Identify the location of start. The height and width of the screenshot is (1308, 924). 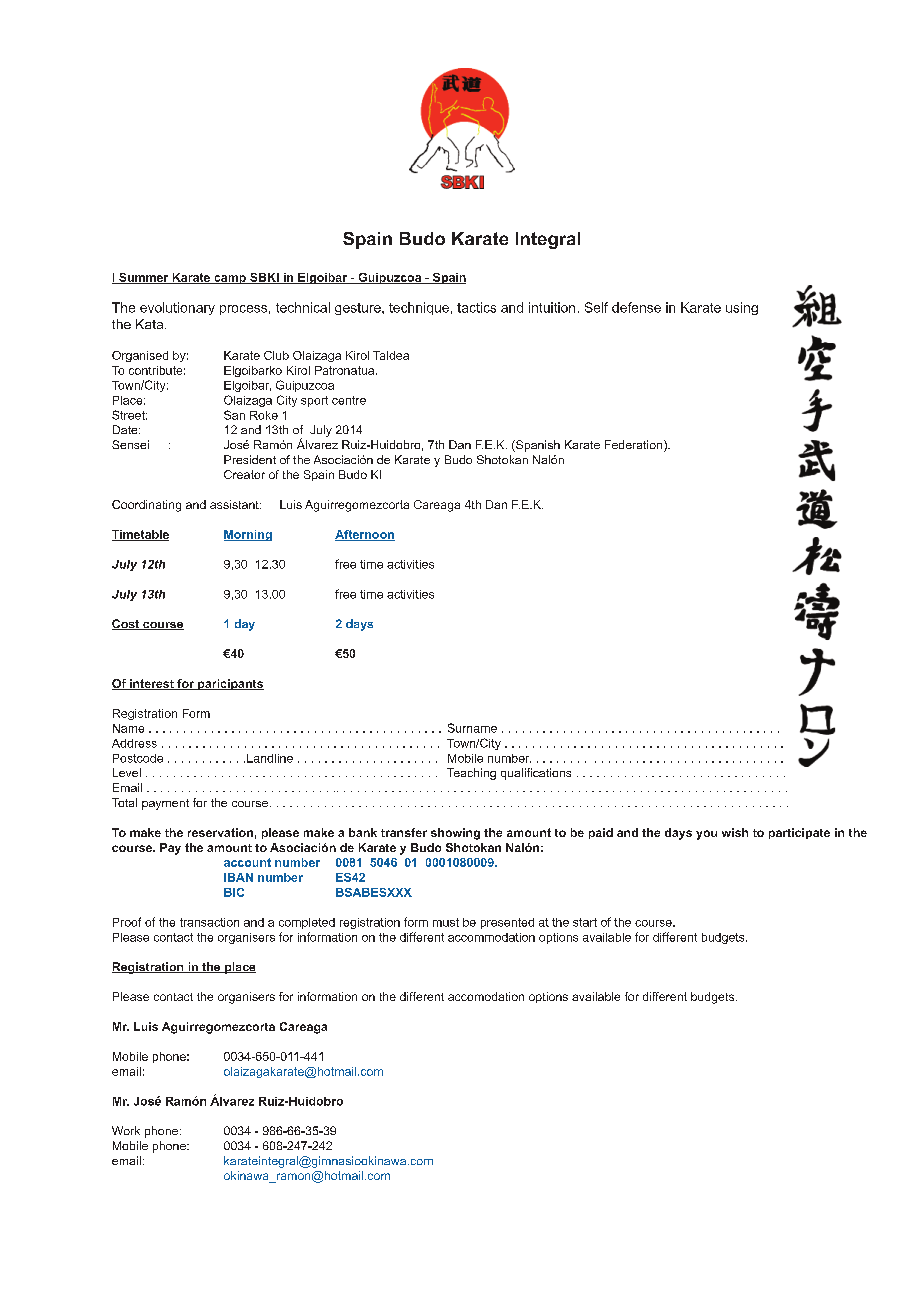
(585, 922).
